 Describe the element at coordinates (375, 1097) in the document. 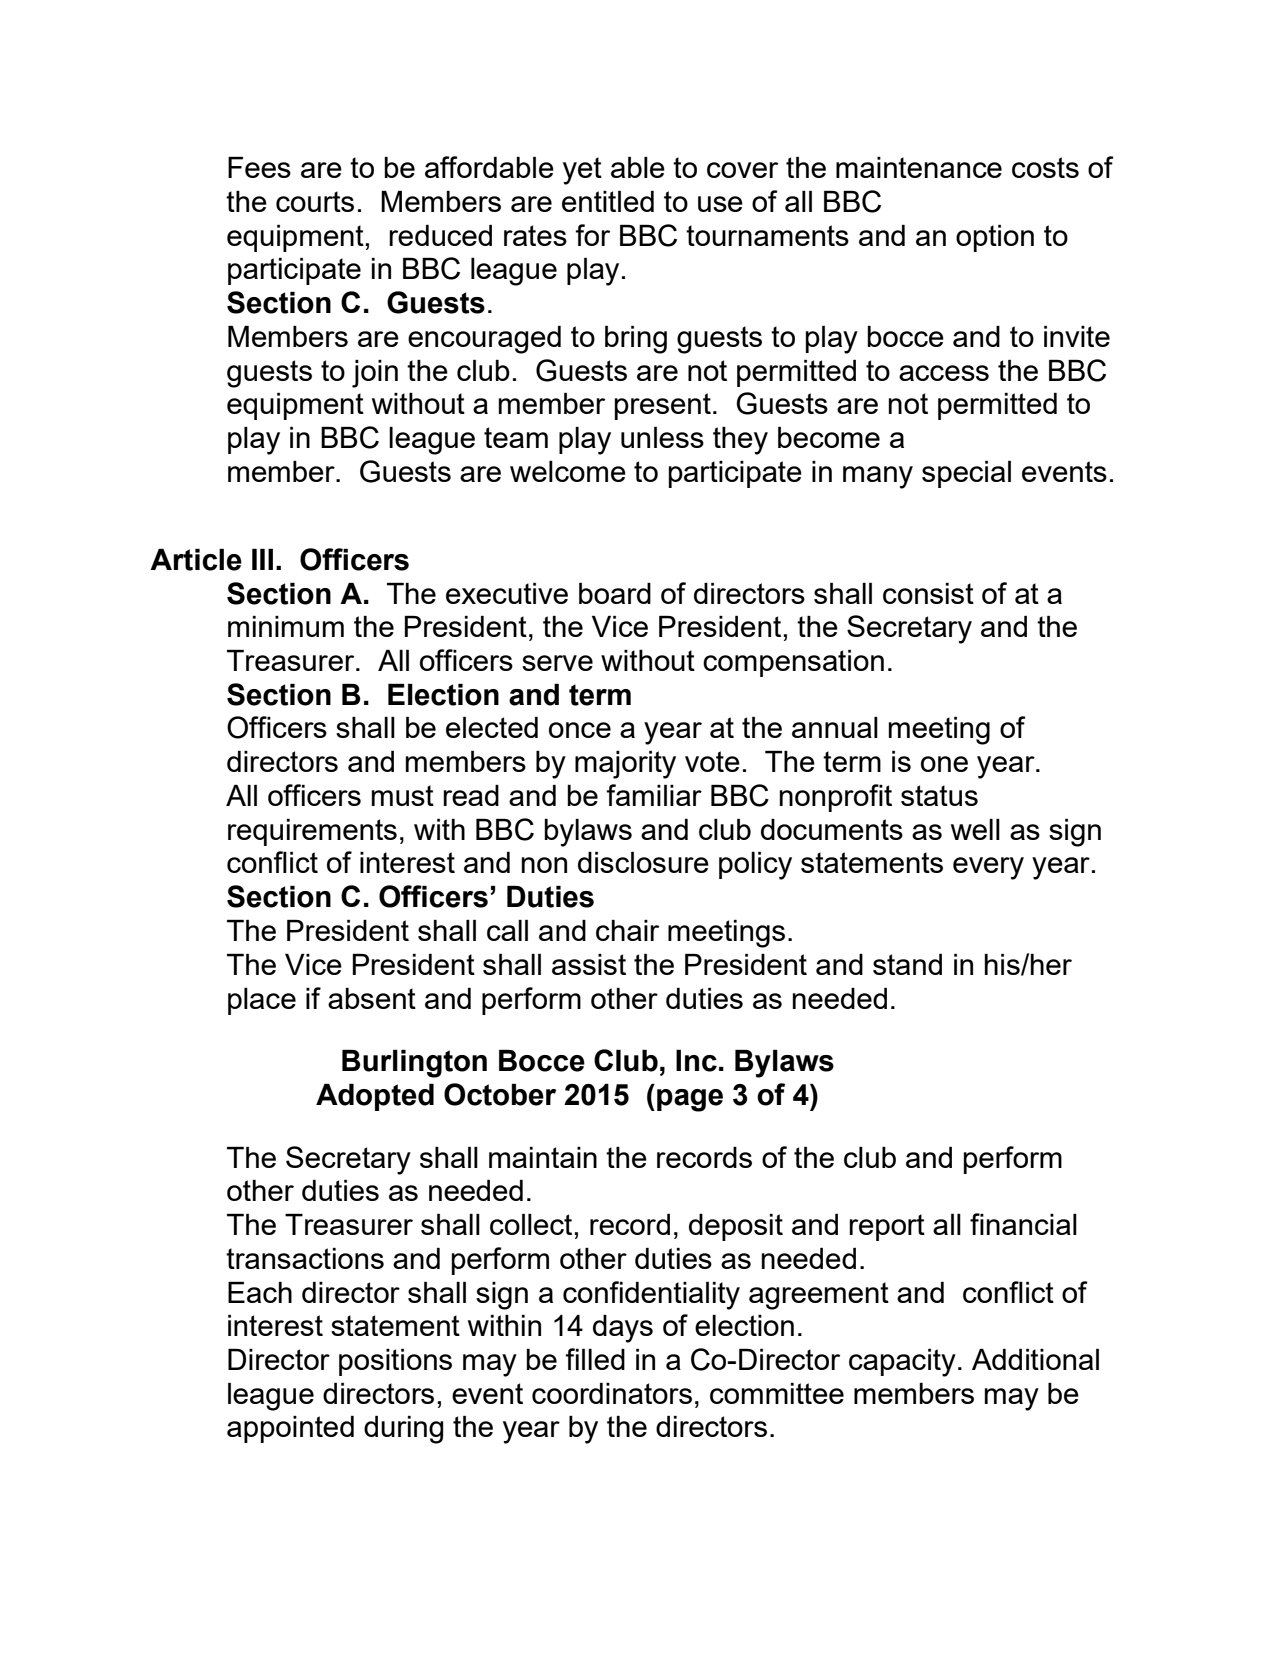

I see `Adopted` at that location.
